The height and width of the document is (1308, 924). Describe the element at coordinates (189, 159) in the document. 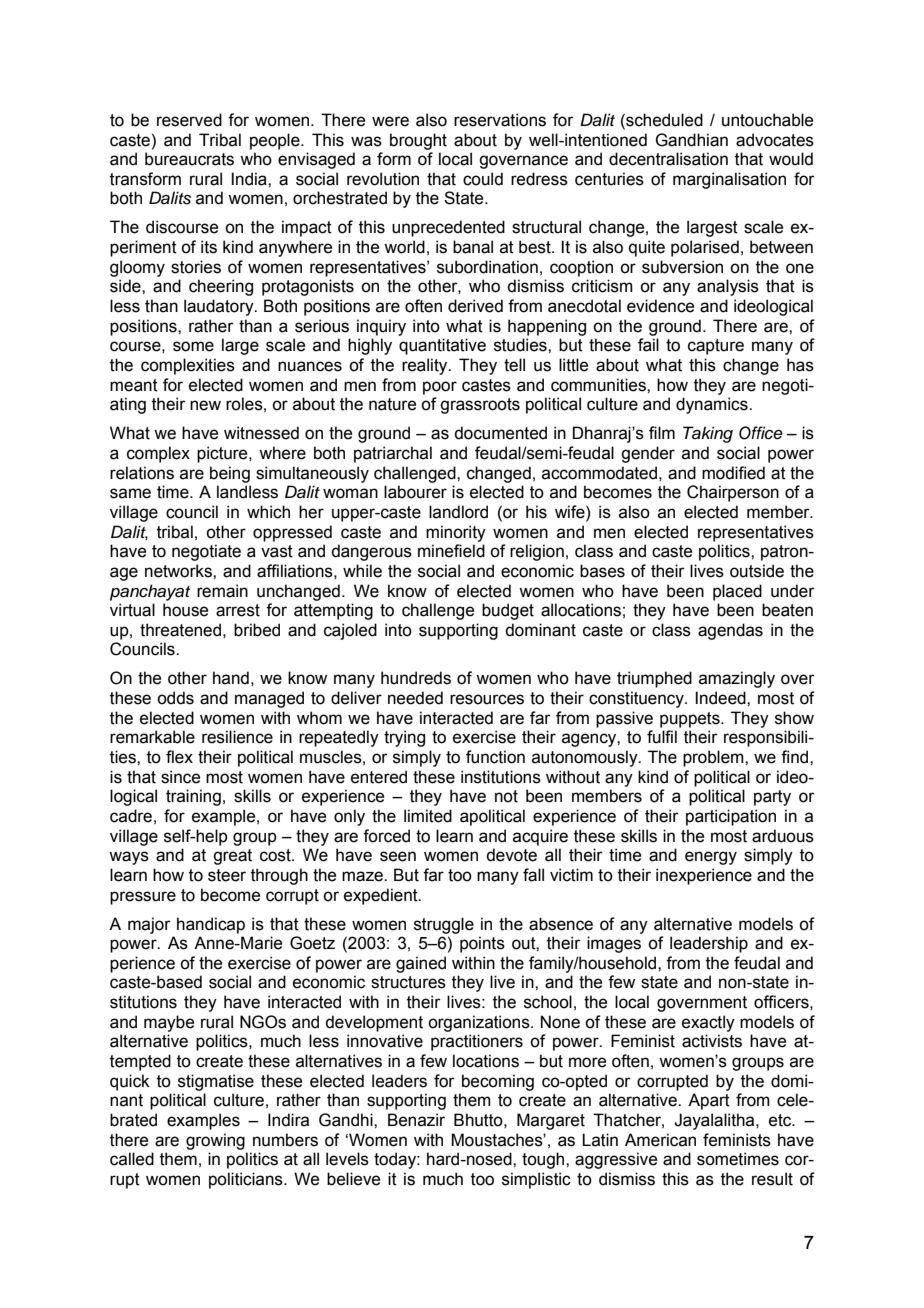

I see `bureaucrats` at that location.
